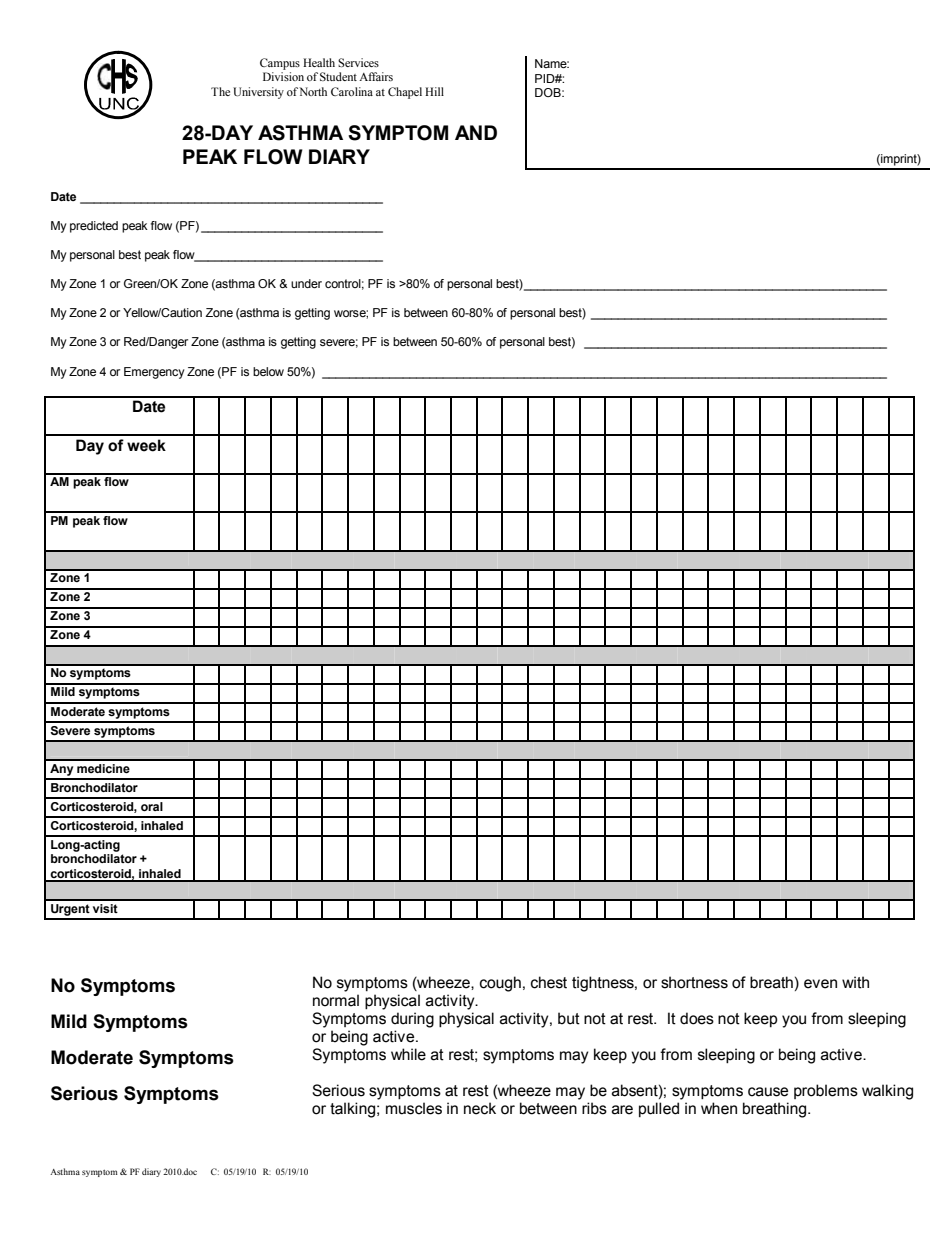  I want to click on under, so click(306, 283).
